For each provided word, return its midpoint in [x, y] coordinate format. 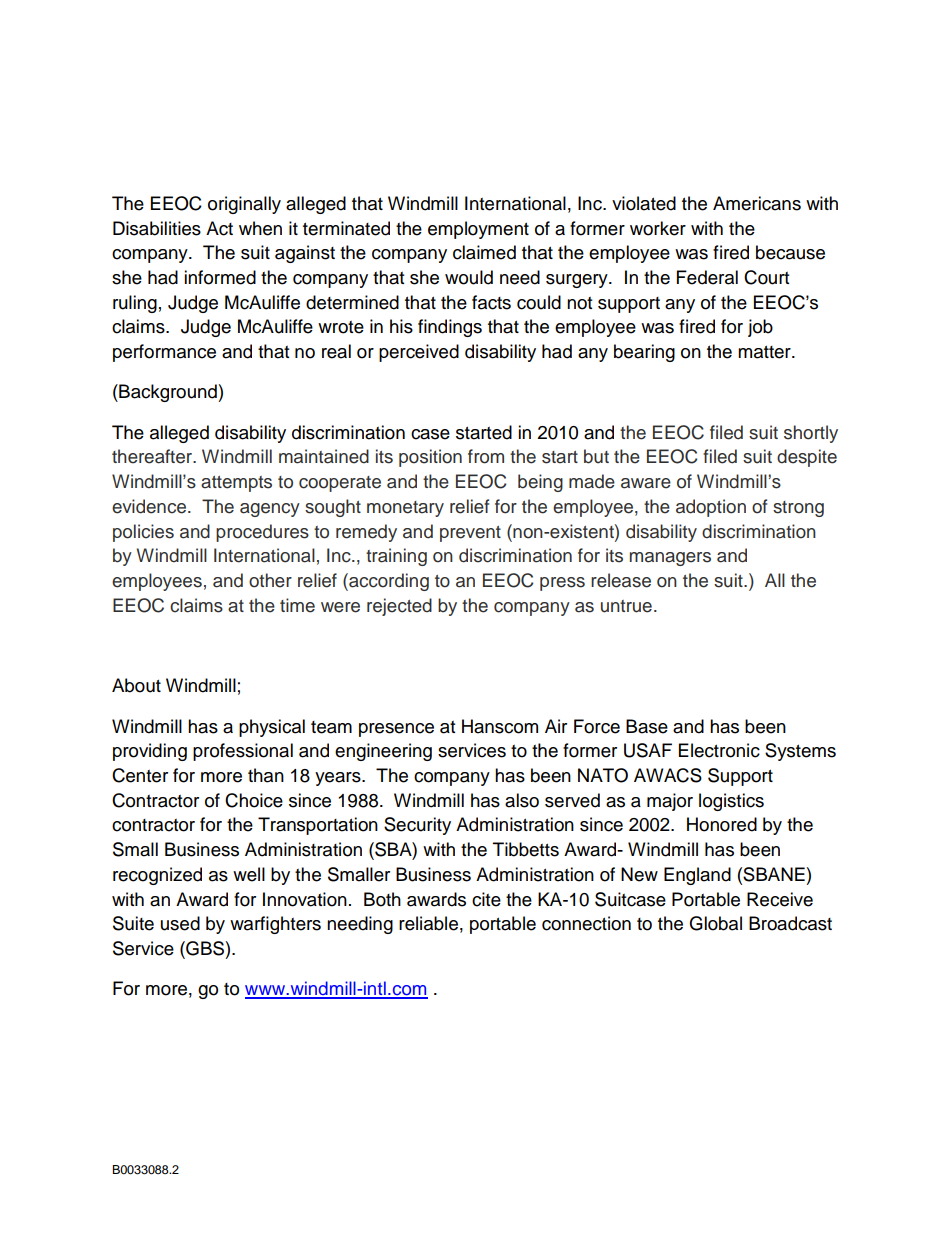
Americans [757, 203]
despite [807, 458]
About [136, 685]
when [260, 228]
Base [647, 726]
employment [478, 230]
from [486, 456]
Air [556, 726]
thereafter [153, 456]
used [180, 923]
